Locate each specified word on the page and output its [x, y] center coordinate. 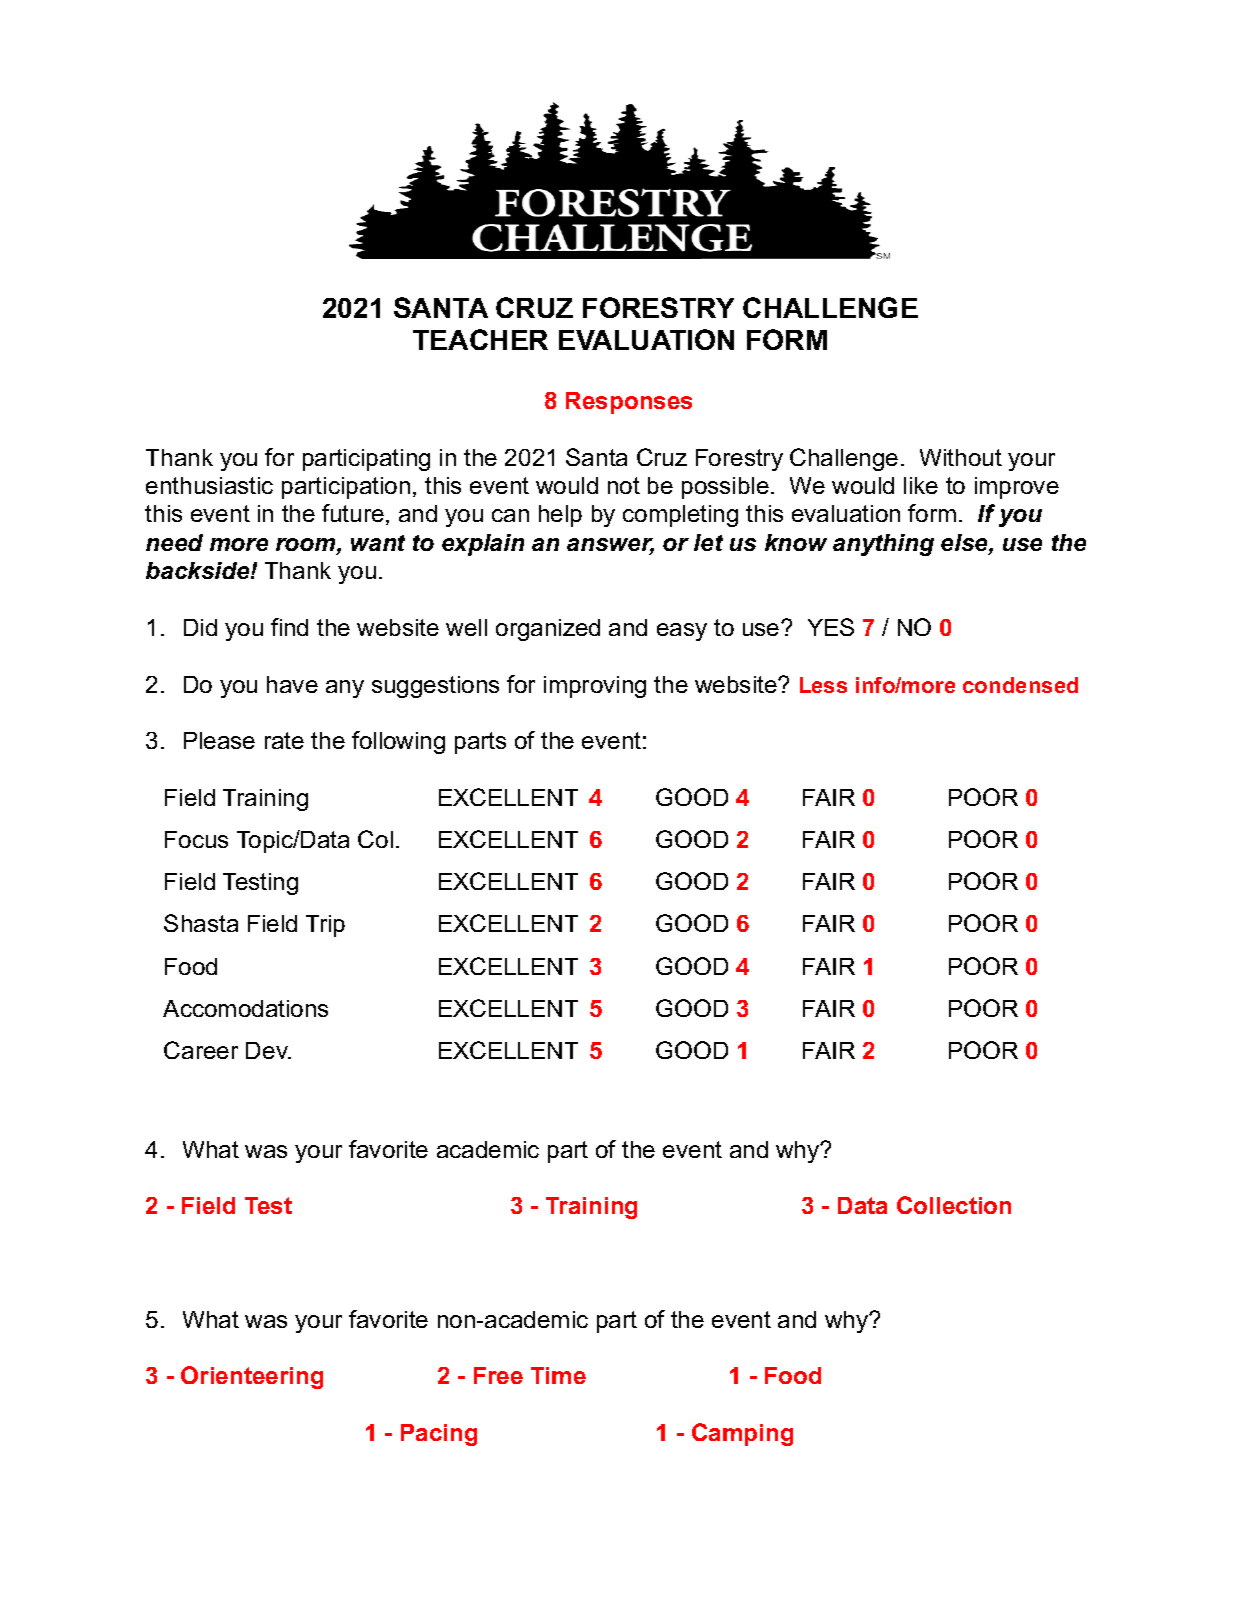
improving [595, 687]
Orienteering [252, 1377]
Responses [629, 403]
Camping [742, 1434]
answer [610, 546]
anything [883, 545]
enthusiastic [209, 485]
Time [558, 1375]
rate [284, 740]
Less [823, 685]
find [289, 627]
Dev [268, 1050]
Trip [325, 926]
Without [961, 457]
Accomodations [245, 1008]
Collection [954, 1205]
